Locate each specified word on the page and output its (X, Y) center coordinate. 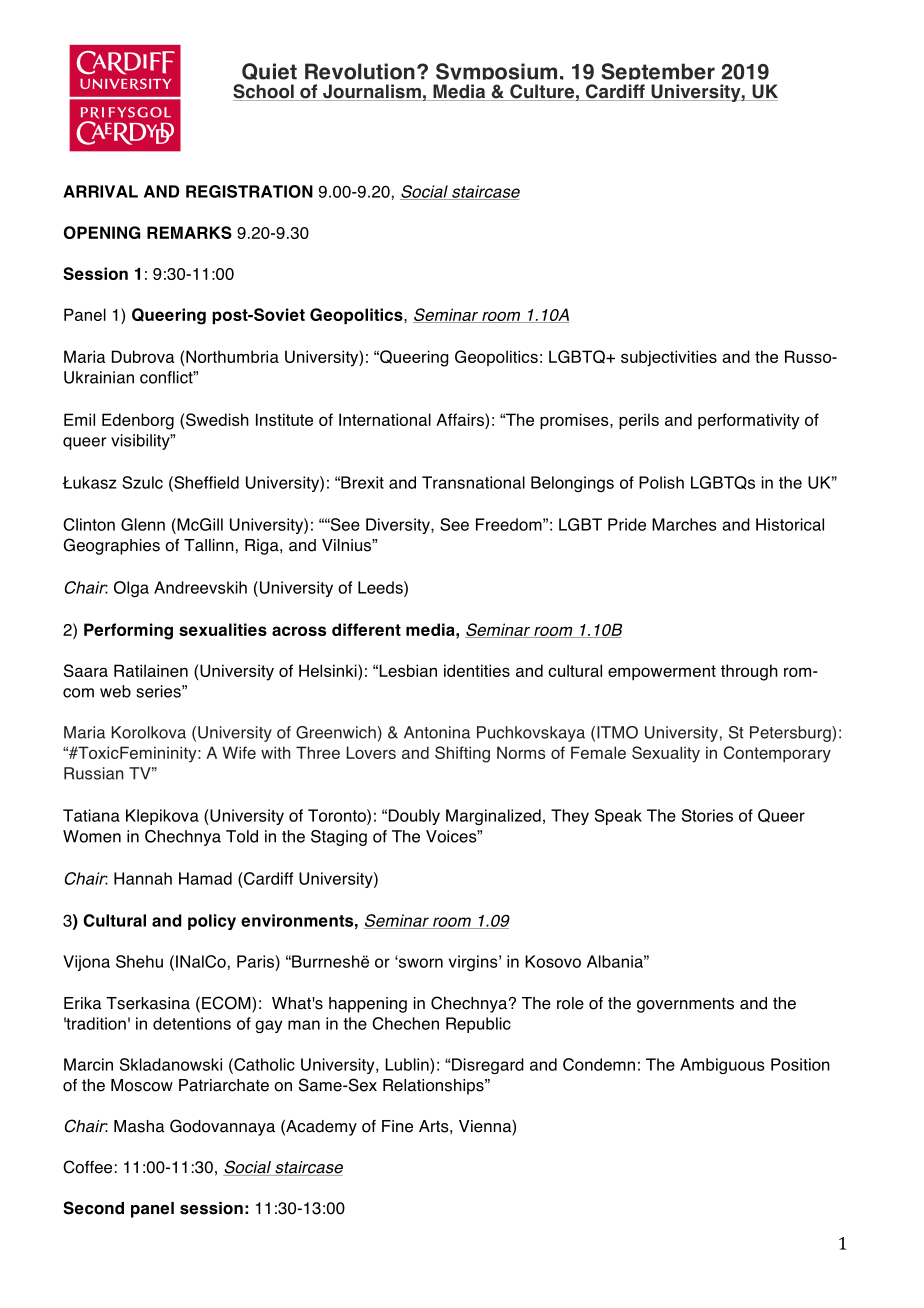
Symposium (495, 74)
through (749, 672)
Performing (128, 631)
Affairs (461, 421)
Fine (397, 1126)
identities (477, 670)
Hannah (143, 878)
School (264, 92)
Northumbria (232, 356)
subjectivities (669, 358)
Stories (707, 815)
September (658, 74)
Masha (139, 1126)
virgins (474, 963)
